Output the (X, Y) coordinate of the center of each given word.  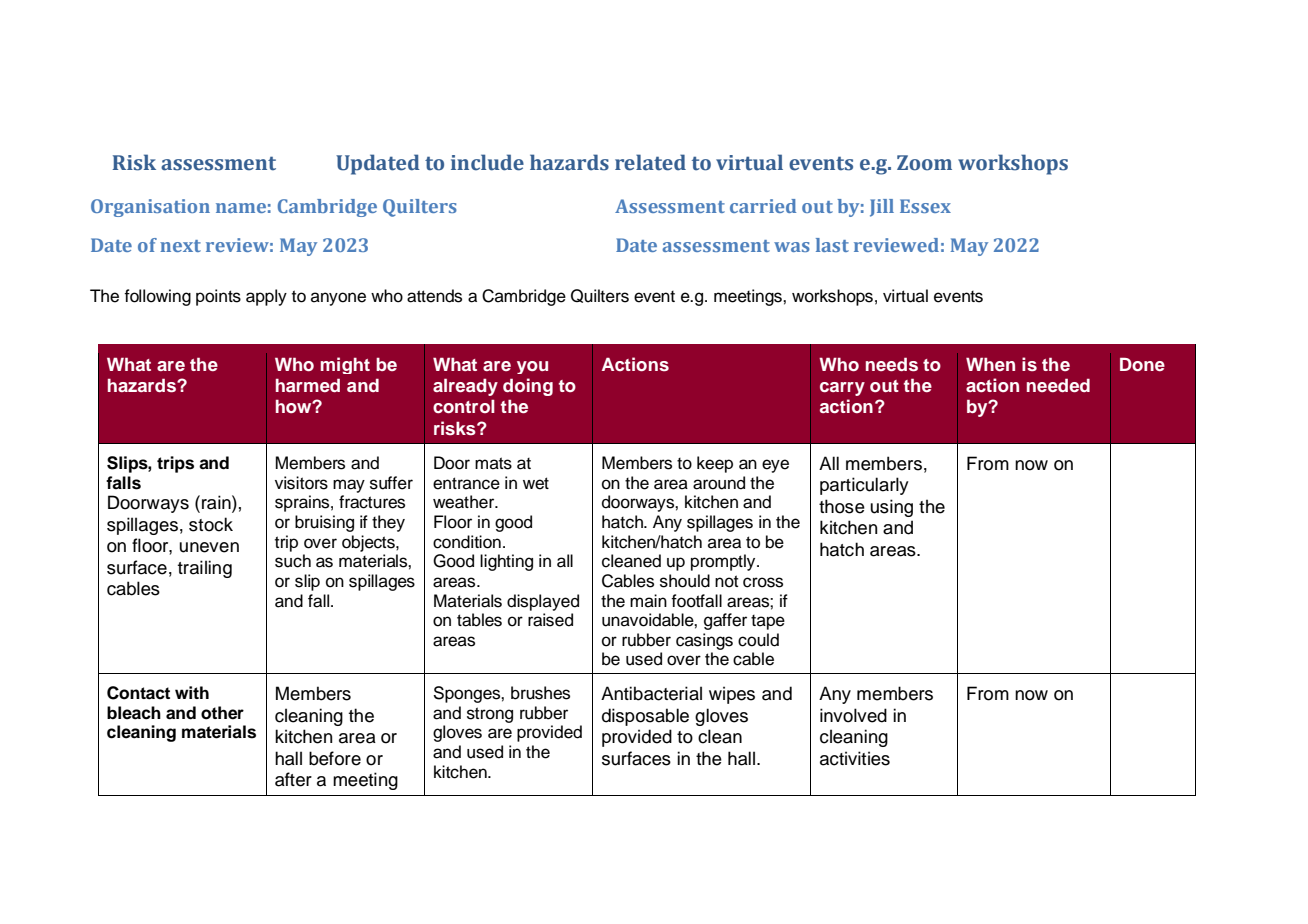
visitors (301, 483)
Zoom (924, 163)
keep (715, 464)
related (650, 162)
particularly (864, 486)
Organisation (150, 208)
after (293, 779)
